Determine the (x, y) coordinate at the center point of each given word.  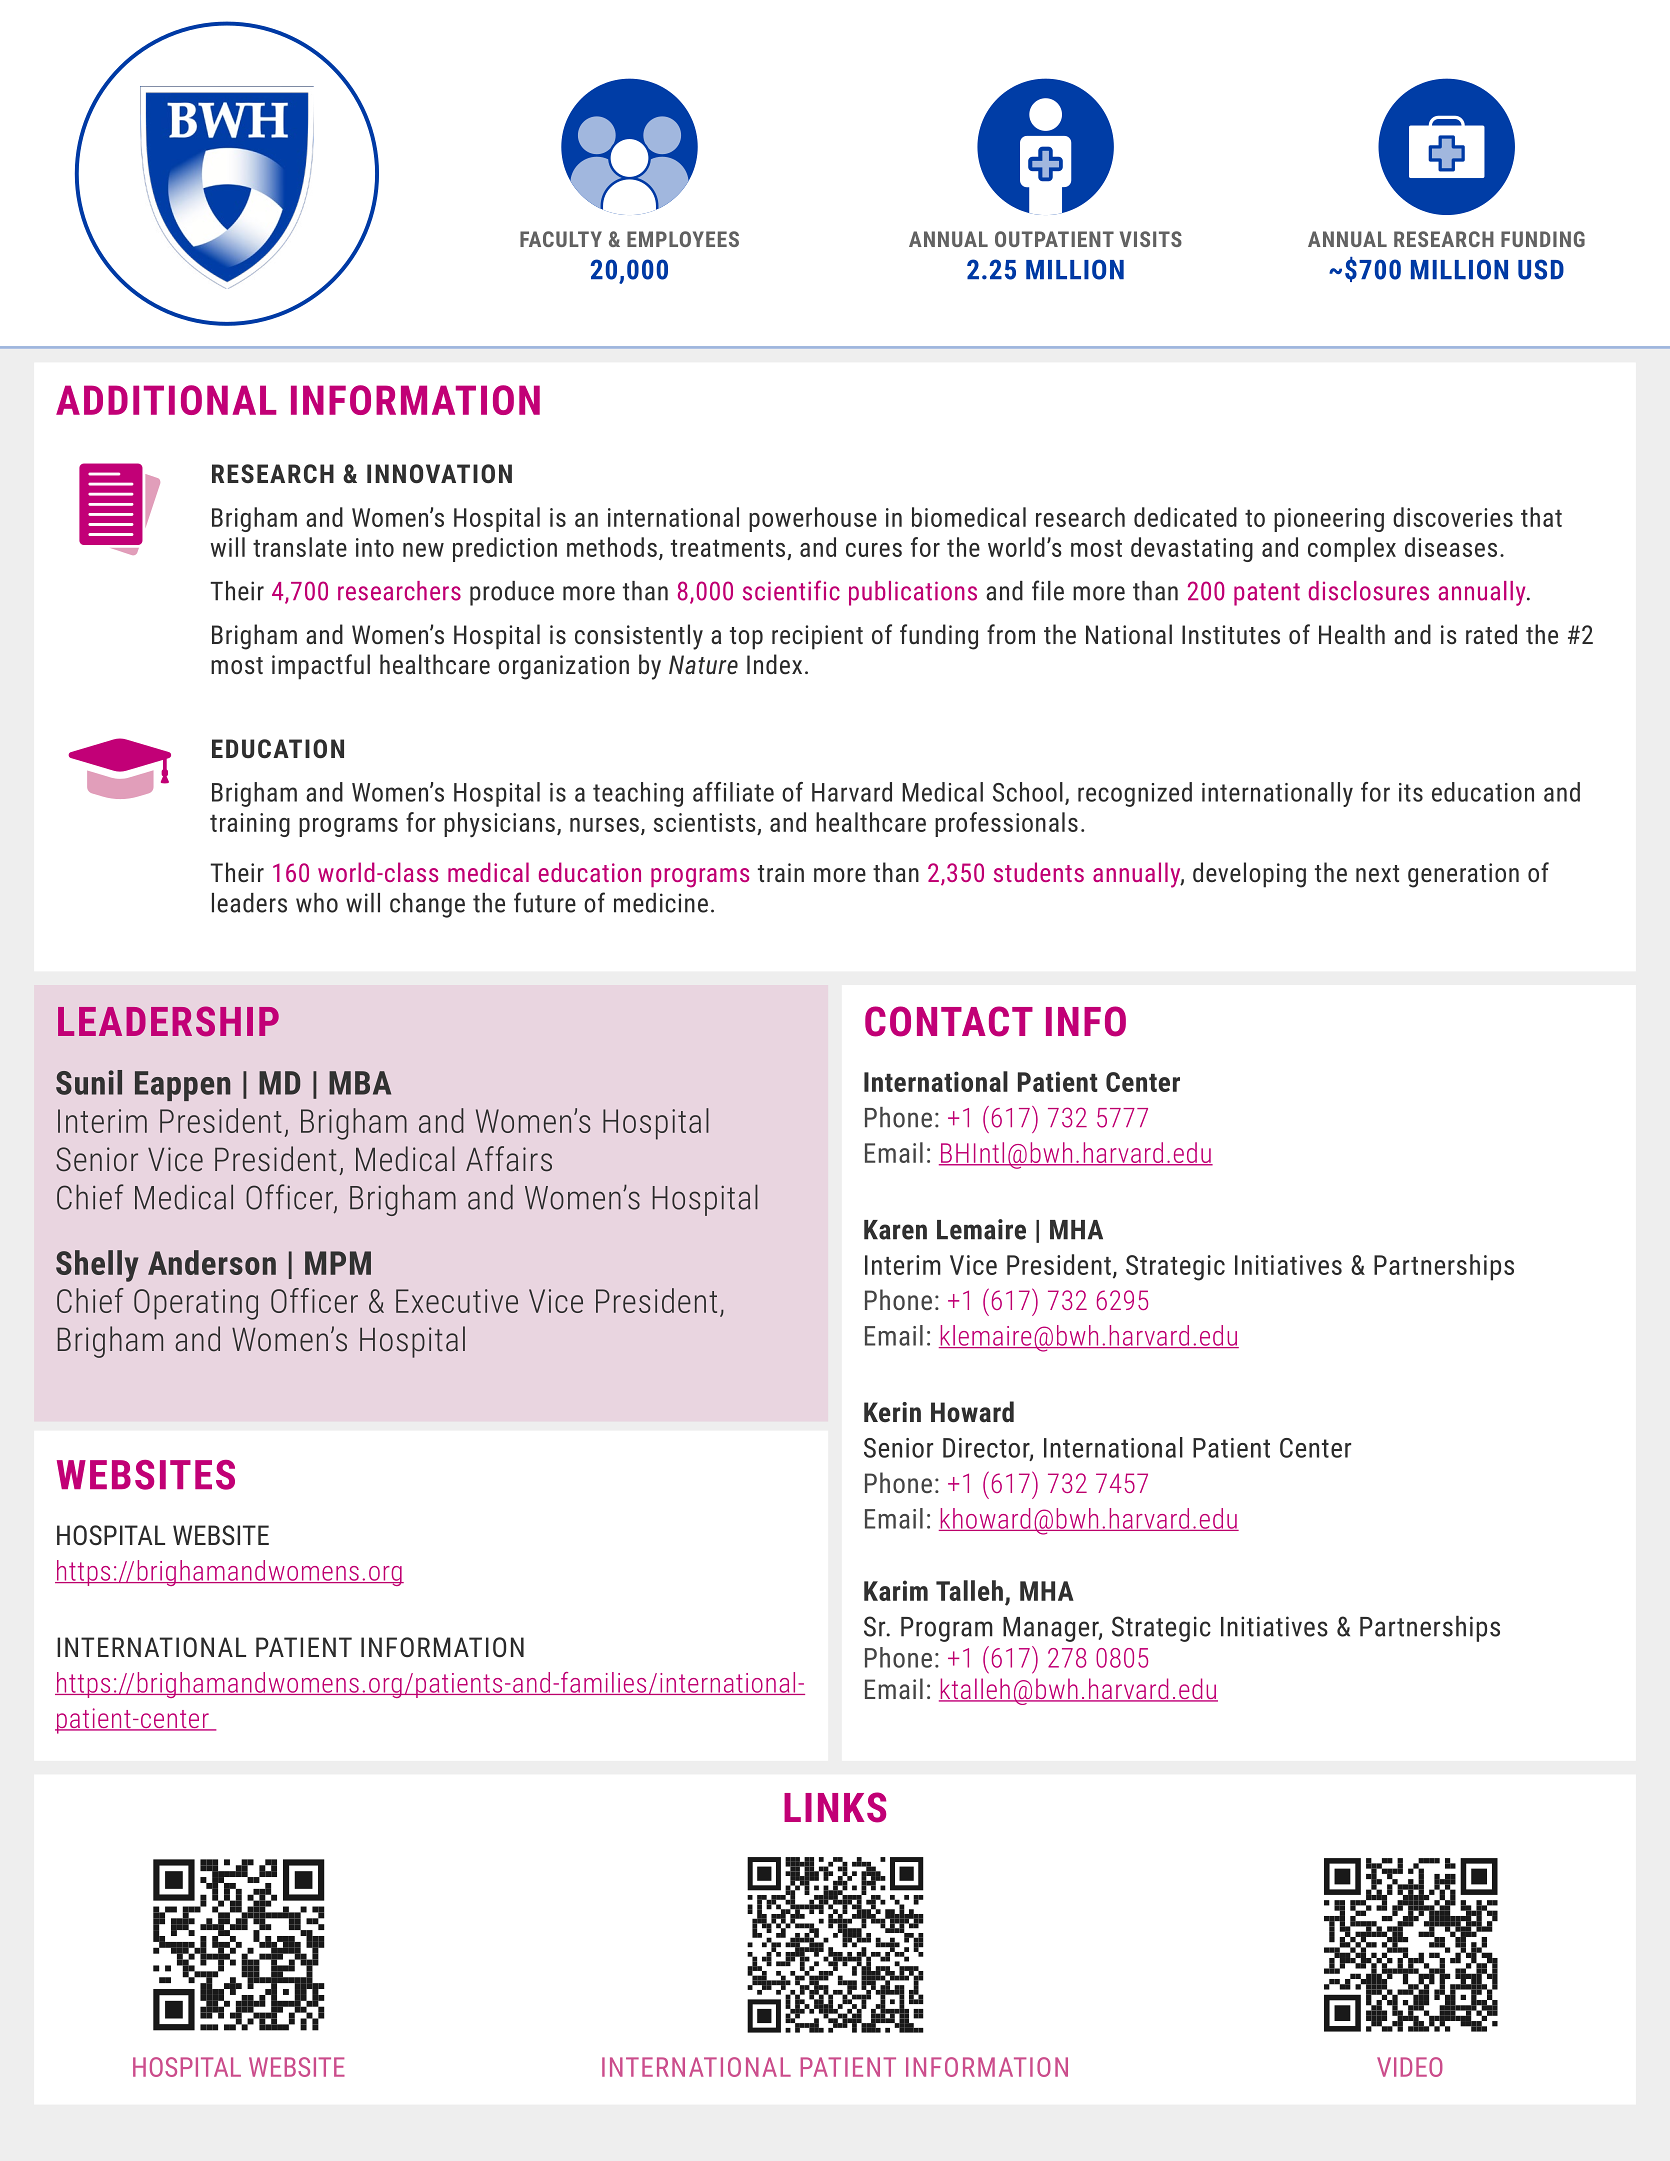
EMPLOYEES (683, 239)
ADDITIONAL (166, 400)
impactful (321, 667)
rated (1491, 634)
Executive (457, 1301)
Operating (196, 1304)
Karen (895, 1230)
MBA (360, 1083)
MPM (338, 1263)
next (1377, 873)
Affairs (509, 1159)
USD (1541, 269)
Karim (896, 1590)
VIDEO (1410, 2067)
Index (774, 664)
